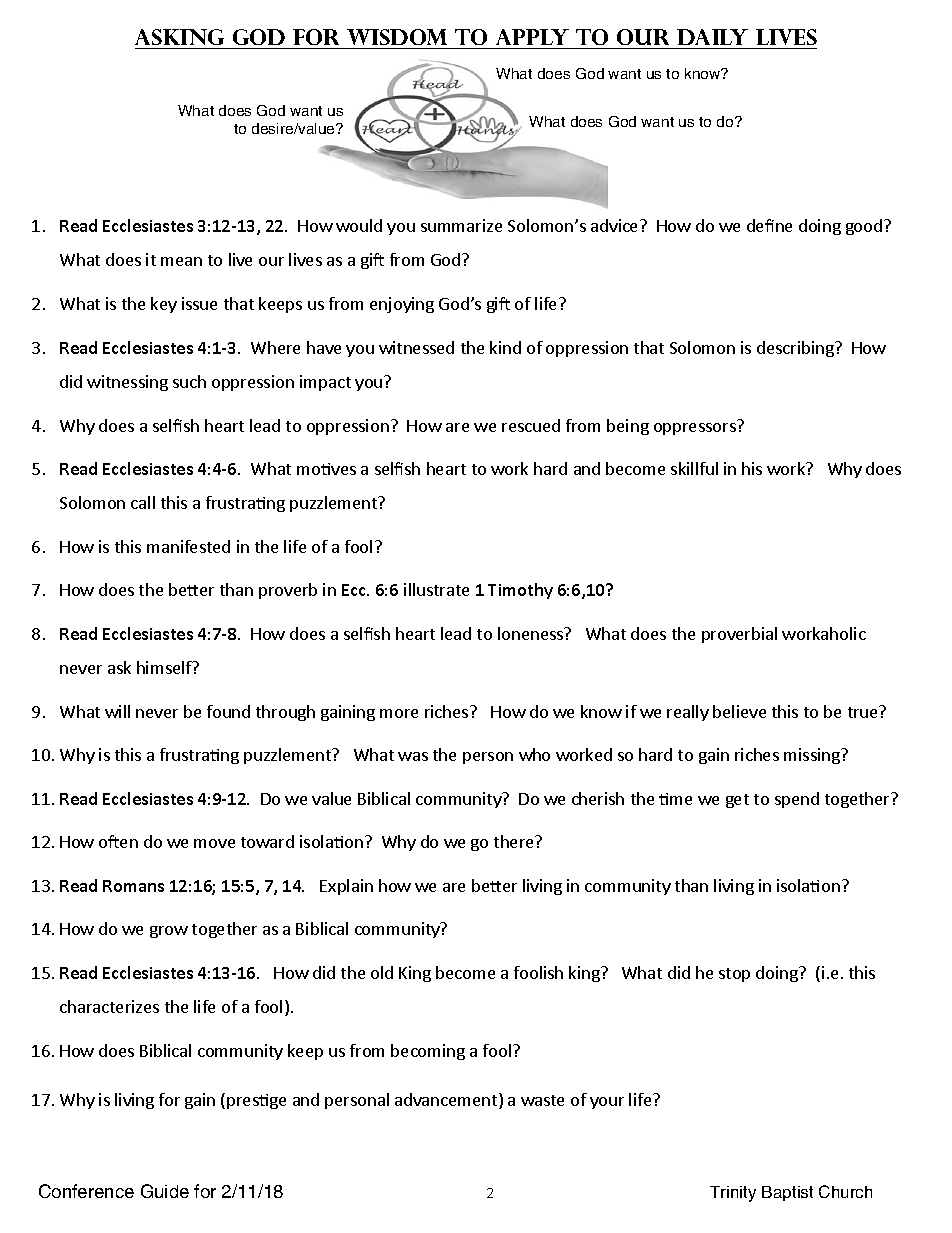  Describe the element at coordinates (165, 1191) in the screenshot. I see `Guide` at that location.
